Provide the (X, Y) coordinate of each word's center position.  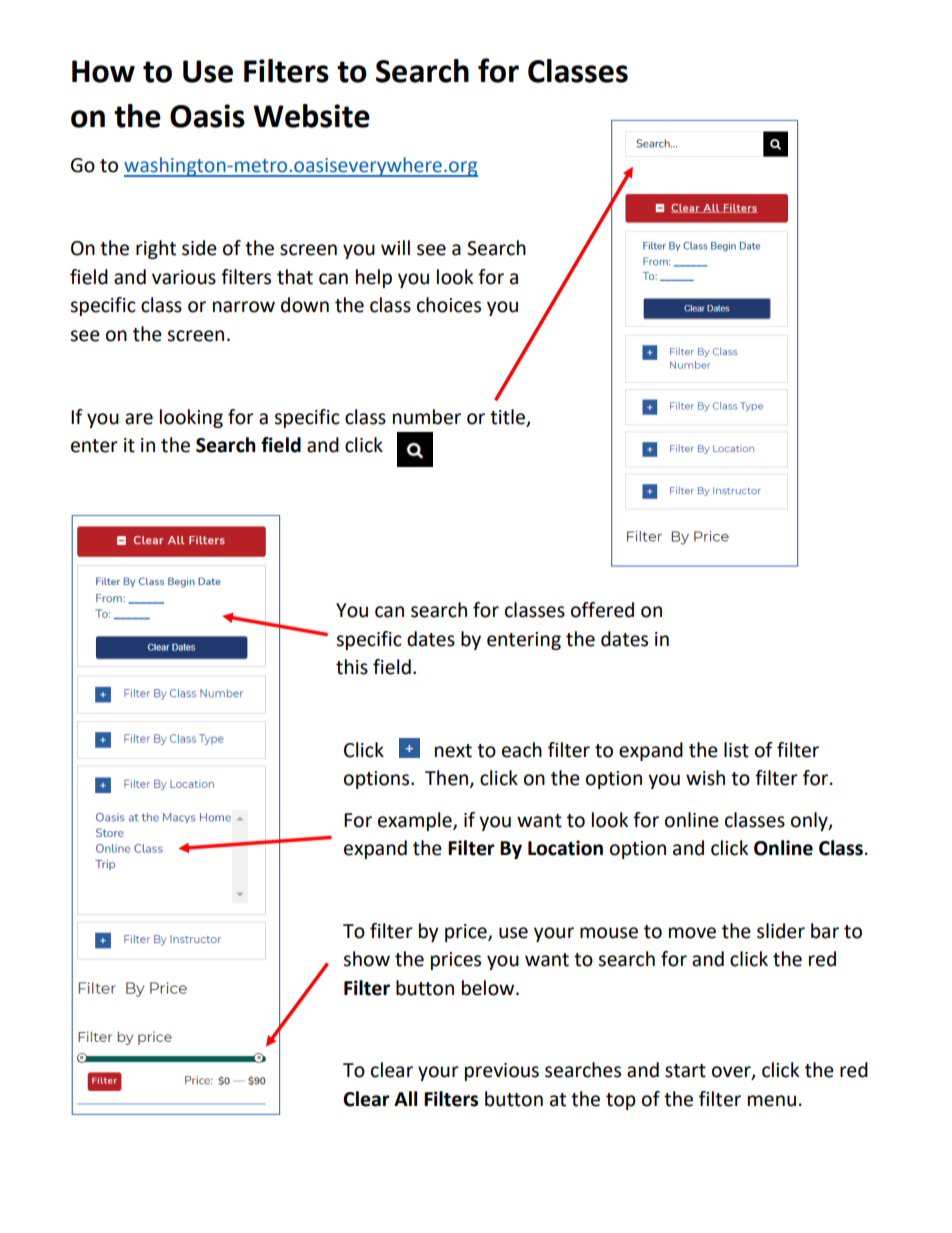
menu (772, 1101)
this (352, 667)
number (427, 417)
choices (449, 305)
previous (502, 1072)
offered (602, 610)
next (453, 751)
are (139, 419)
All (405, 1098)
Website (311, 116)
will (395, 247)
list (736, 750)
